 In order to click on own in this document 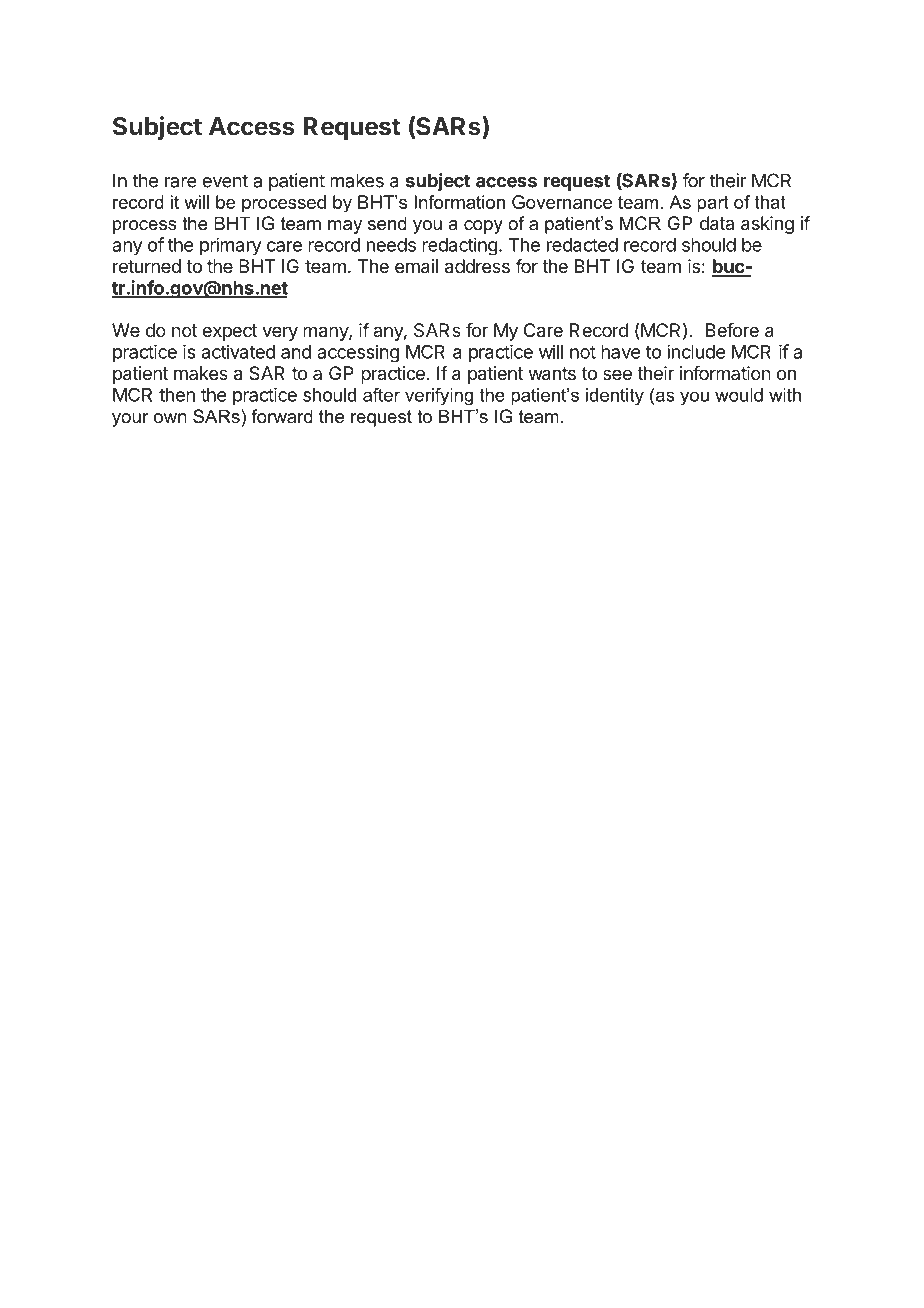, I will do `click(170, 418)`.
